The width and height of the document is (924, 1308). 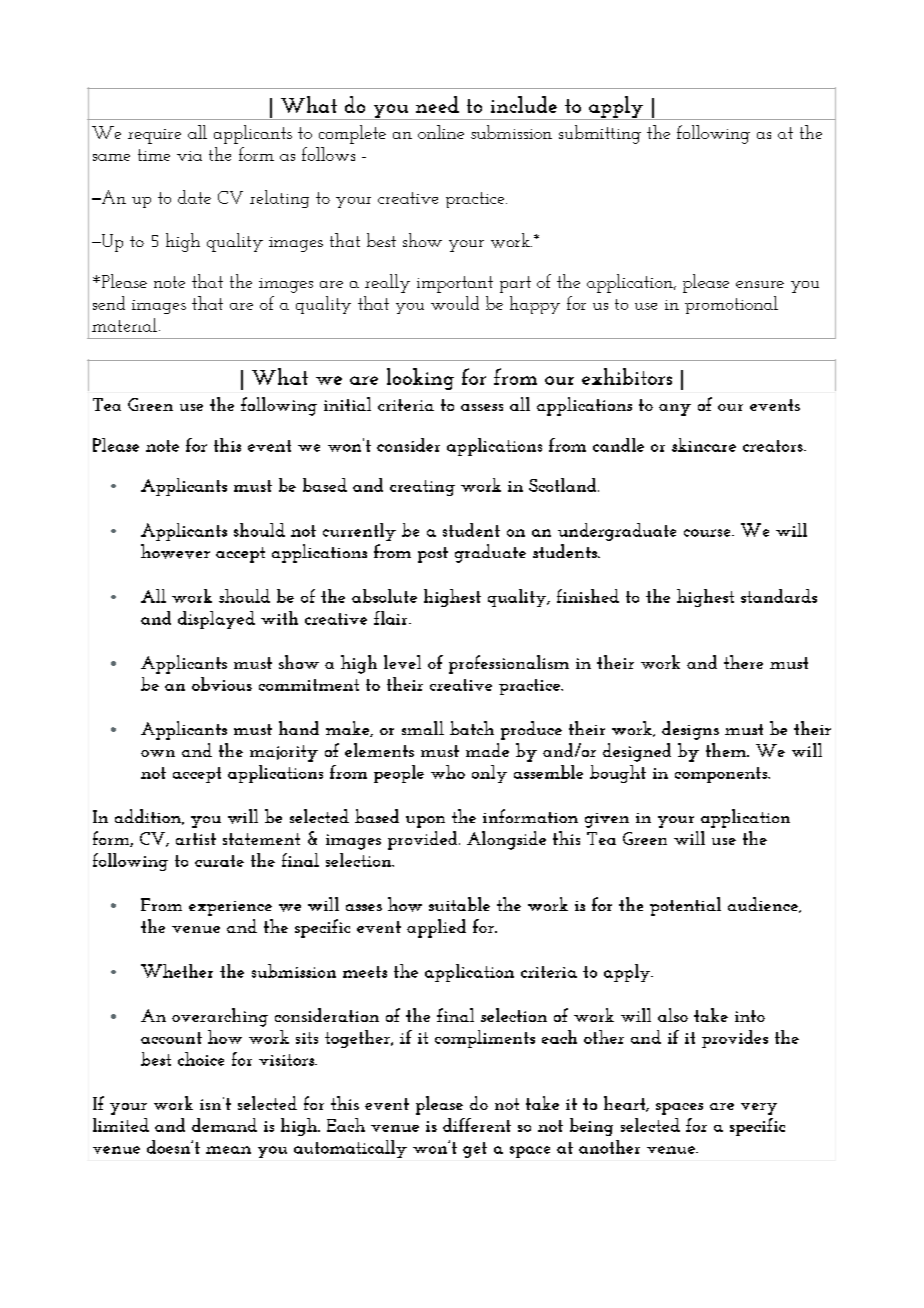 I want to click on demand, so click(x=224, y=1125).
